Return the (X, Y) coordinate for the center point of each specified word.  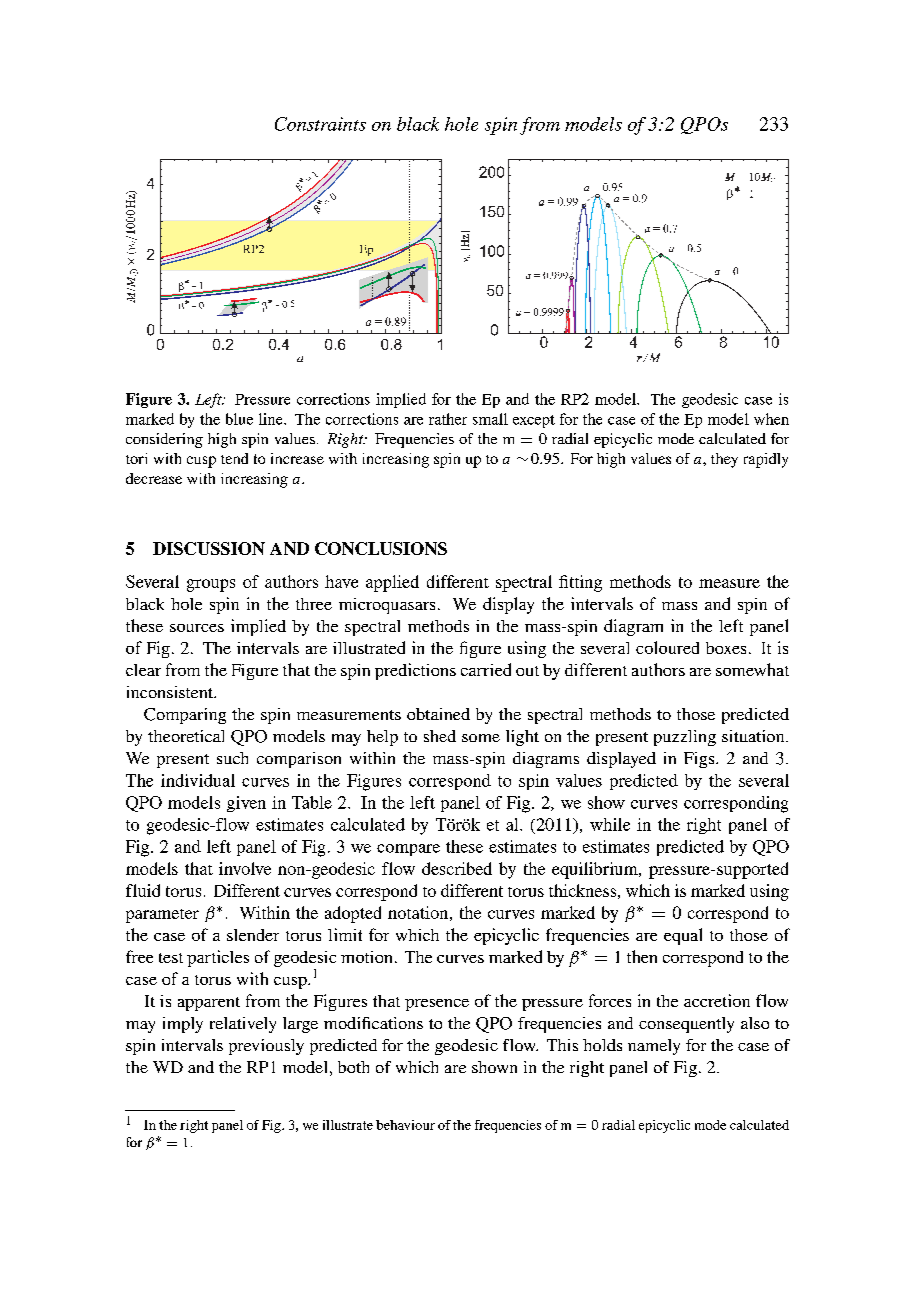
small (490, 419)
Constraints (320, 124)
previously (266, 1047)
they (724, 460)
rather (448, 419)
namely (654, 1047)
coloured (667, 647)
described (457, 868)
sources (197, 628)
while (610, 824)
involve (245, 868)
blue (239, 419)
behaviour (405, 1125)
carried (486, 669)
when (771, 419)
